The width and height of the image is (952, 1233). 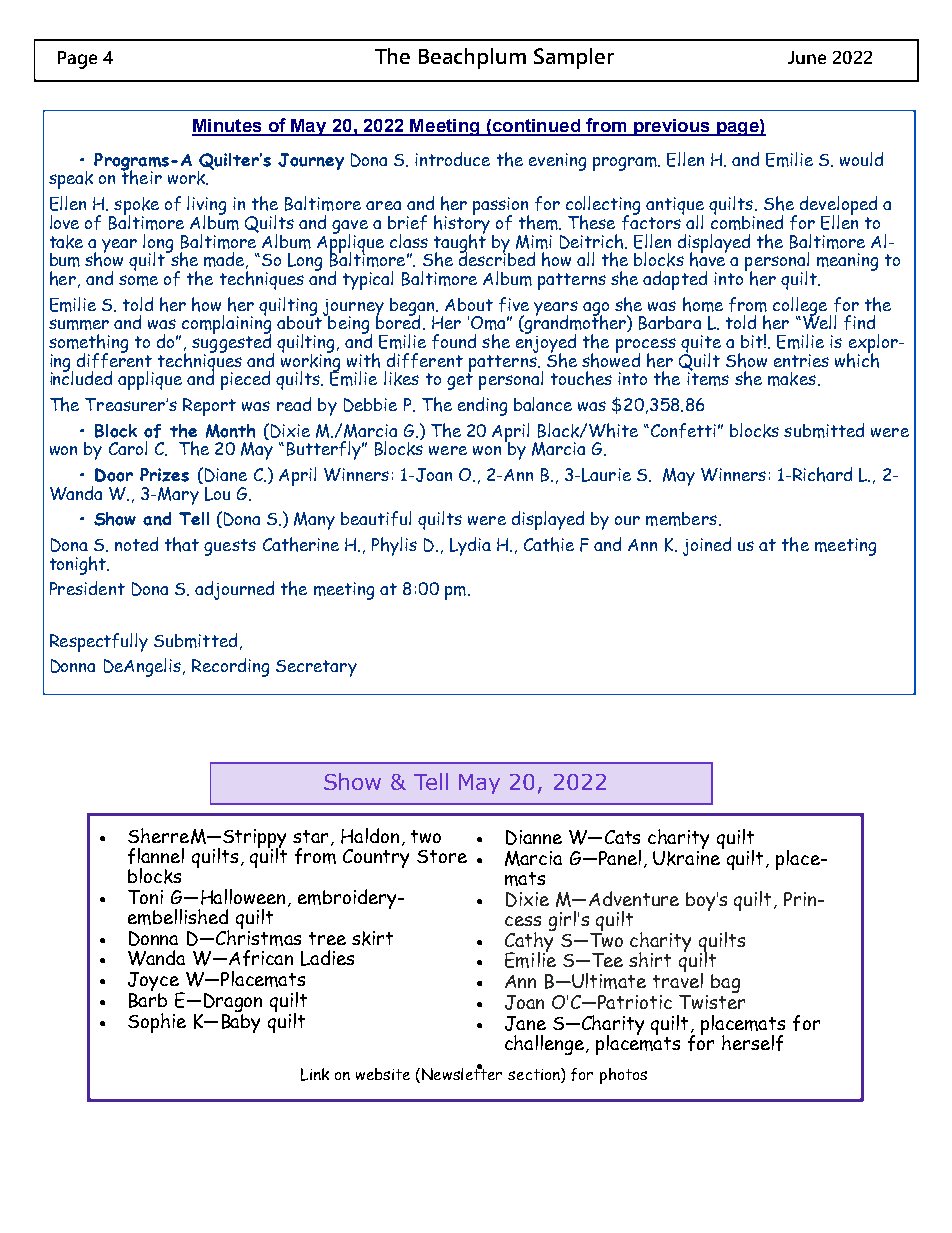 I want to click on introduce, so click(x=452, y=159).
